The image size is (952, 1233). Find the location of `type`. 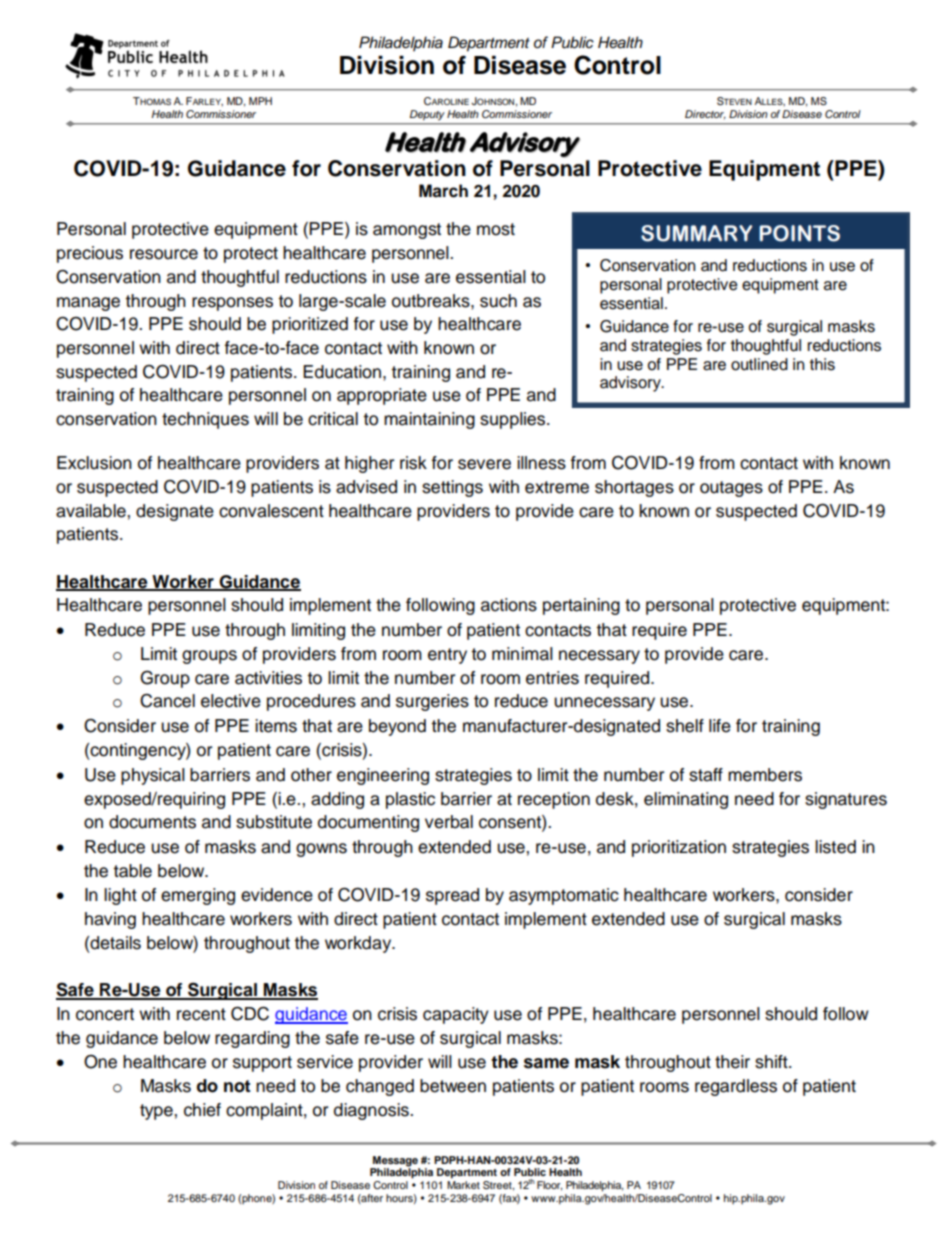

type is located at coordinates (157, 1112).
